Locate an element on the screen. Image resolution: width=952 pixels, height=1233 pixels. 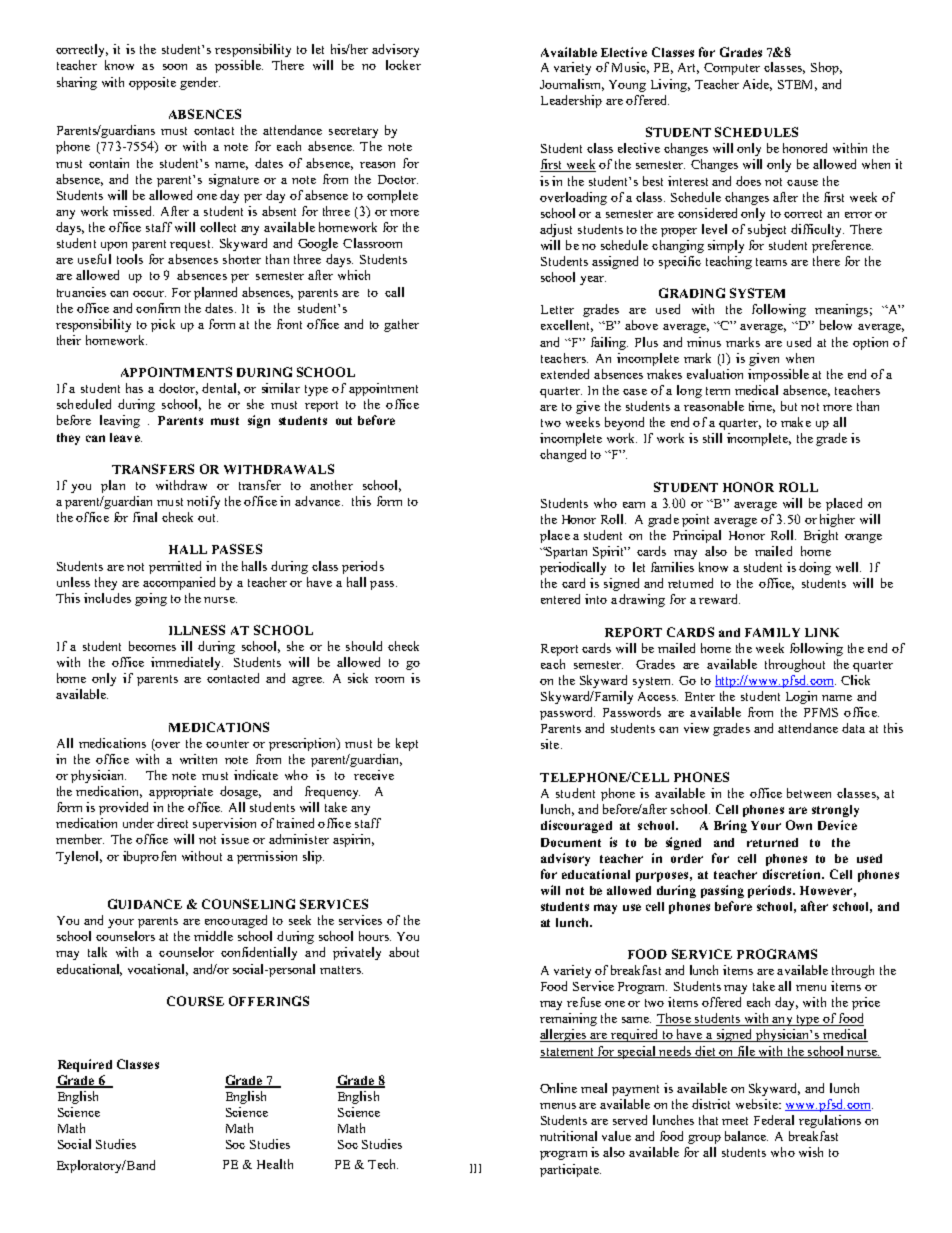
appropriate is located at coordinates (181, 792).
